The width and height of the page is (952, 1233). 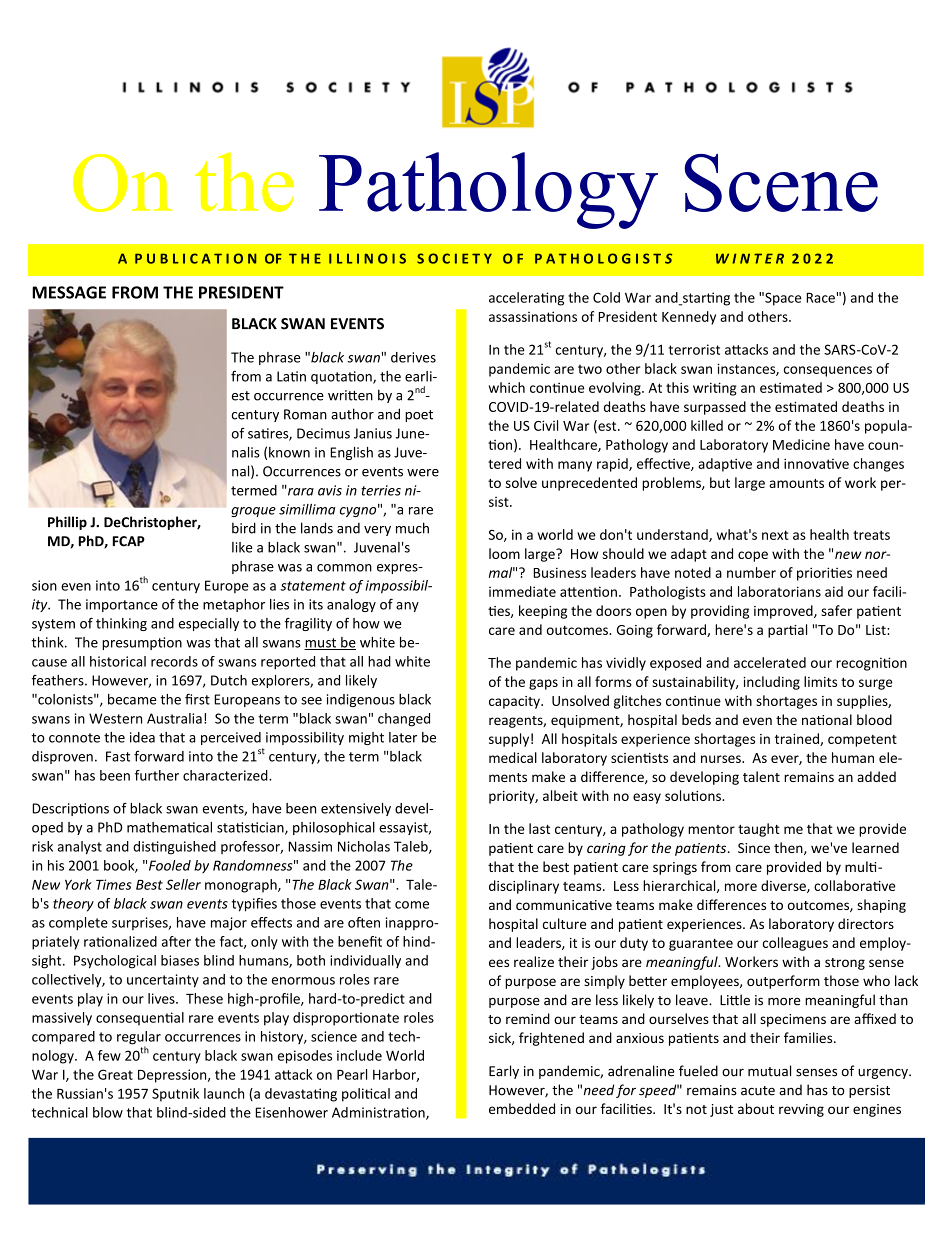 What do you see at coordinates (787, 631) in the page?
I see `partial` at bounding box center [787, 631].
